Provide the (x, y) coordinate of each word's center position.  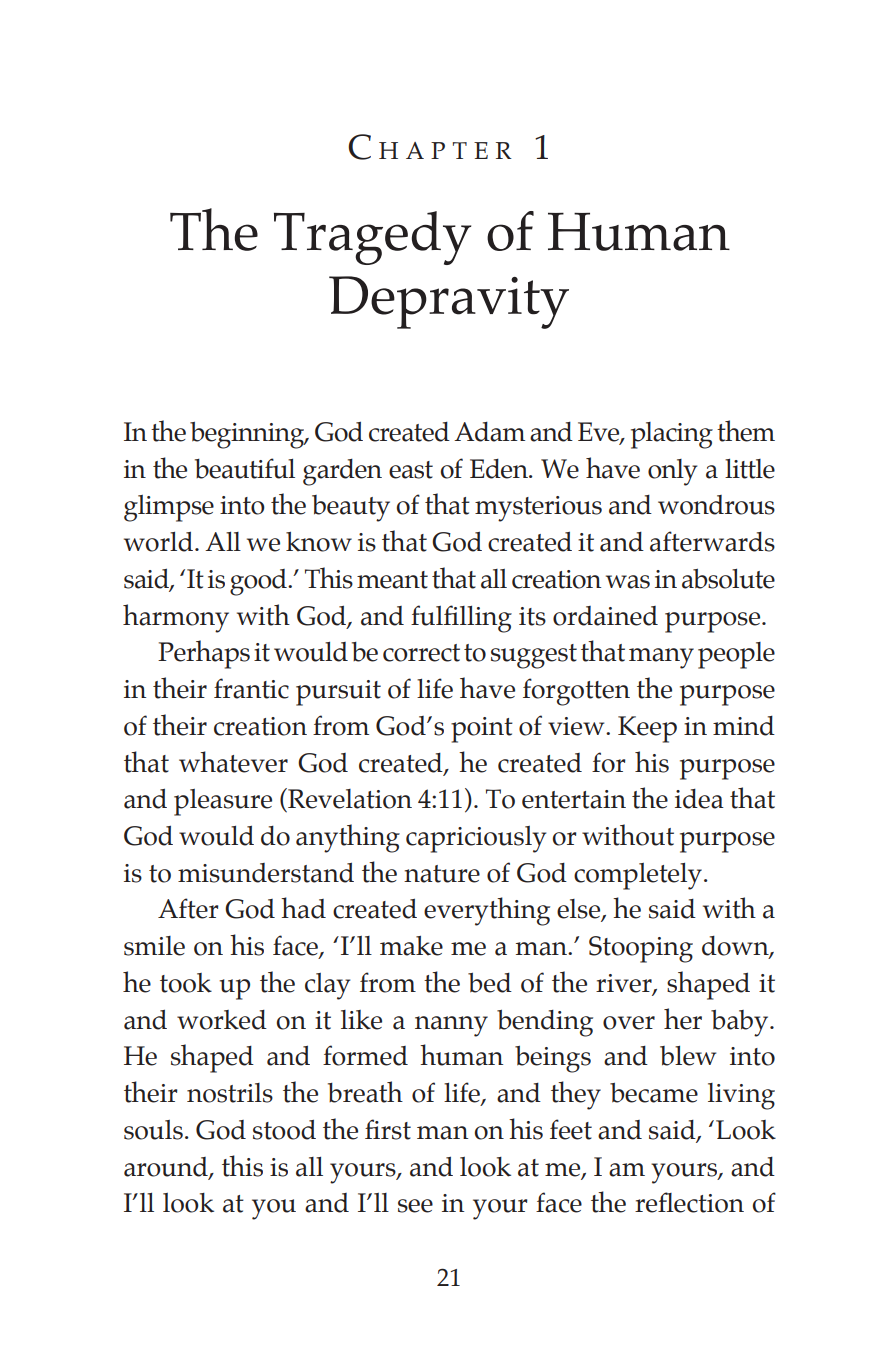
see (415, 1206)
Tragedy (372, 238)
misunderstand (266, 872)
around (167, 1167)
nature (442, 874)
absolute (728, 579)
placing (672, 435)
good (259, 582)
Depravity (449, 302)
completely (638, 876)
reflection (689, 1202)
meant (392, 580)
